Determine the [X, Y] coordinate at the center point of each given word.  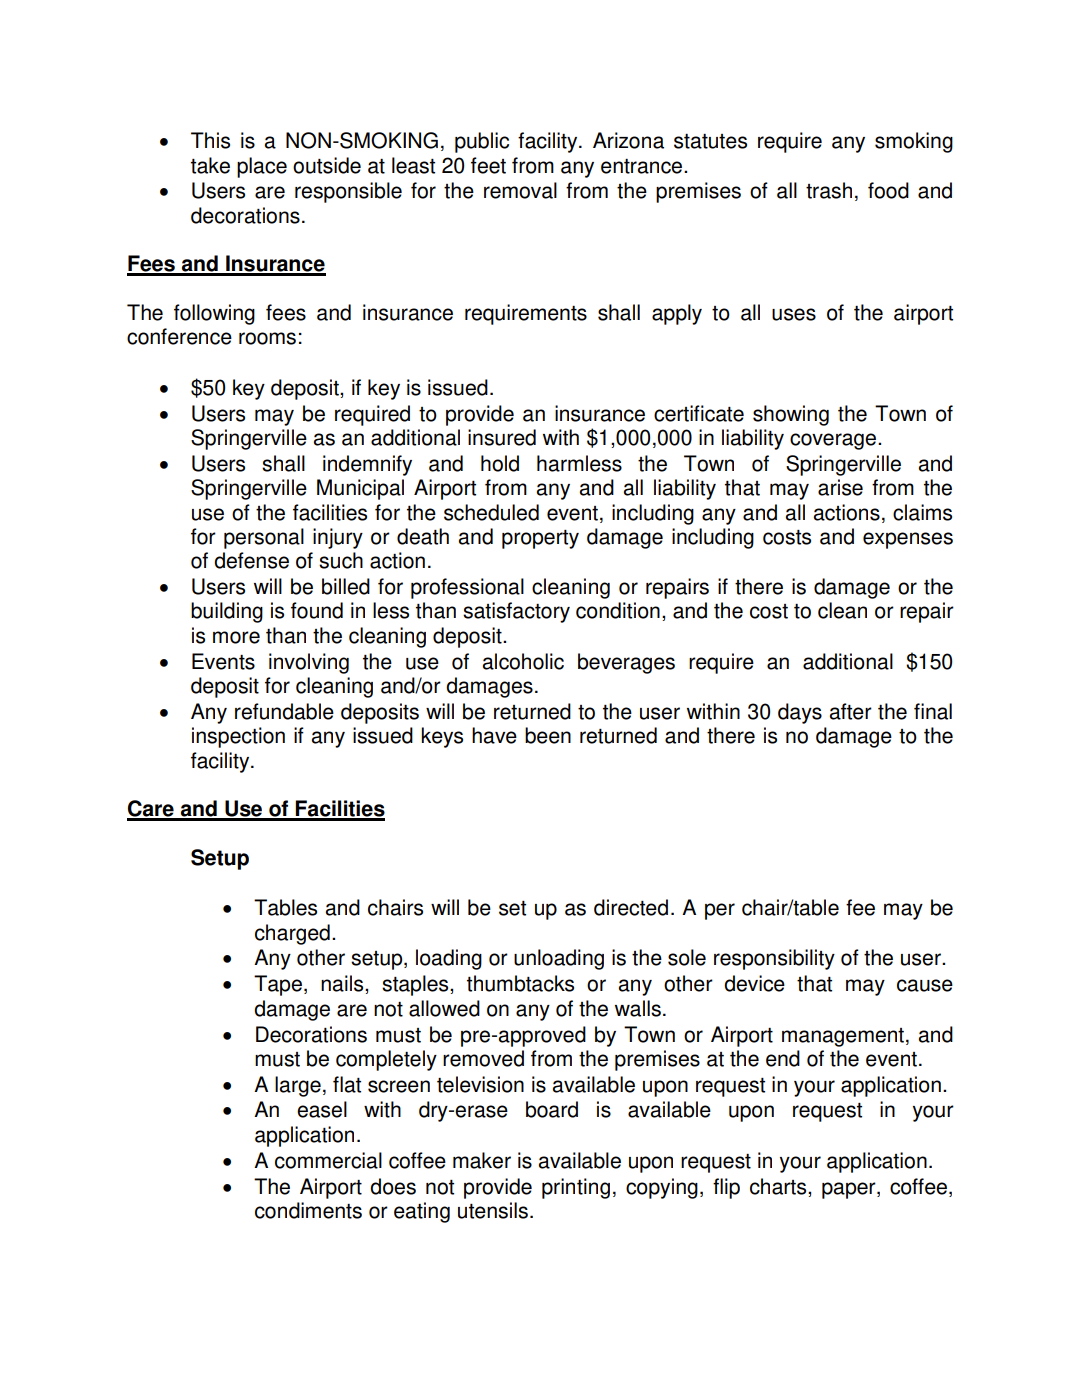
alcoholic [523, 661]
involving [309, 663]
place [262, 167]
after [850, 711]
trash [829, 190]
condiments [308, 1210]
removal [520, 190]
